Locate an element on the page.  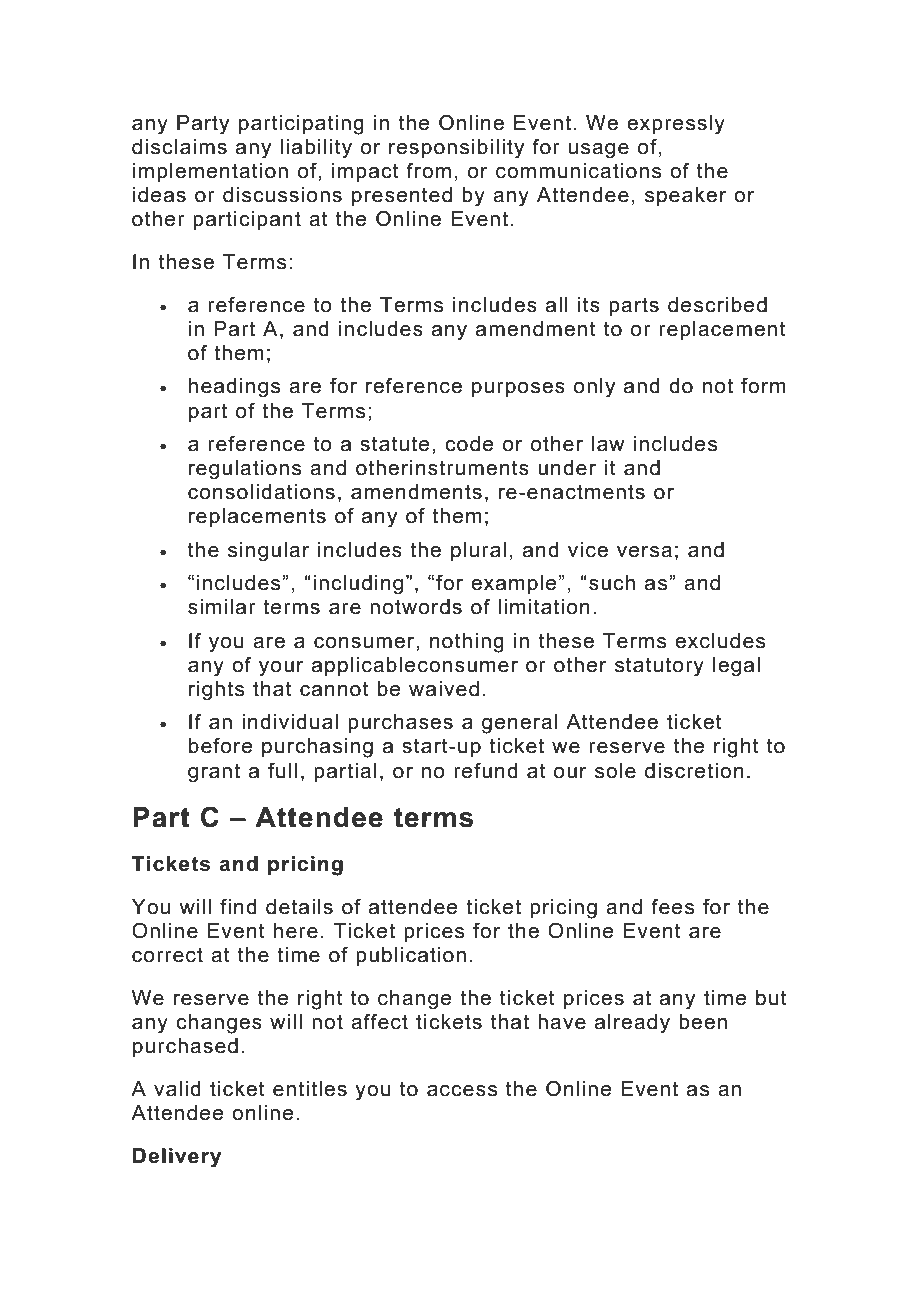
access is located at coordinates (462, 1091).
